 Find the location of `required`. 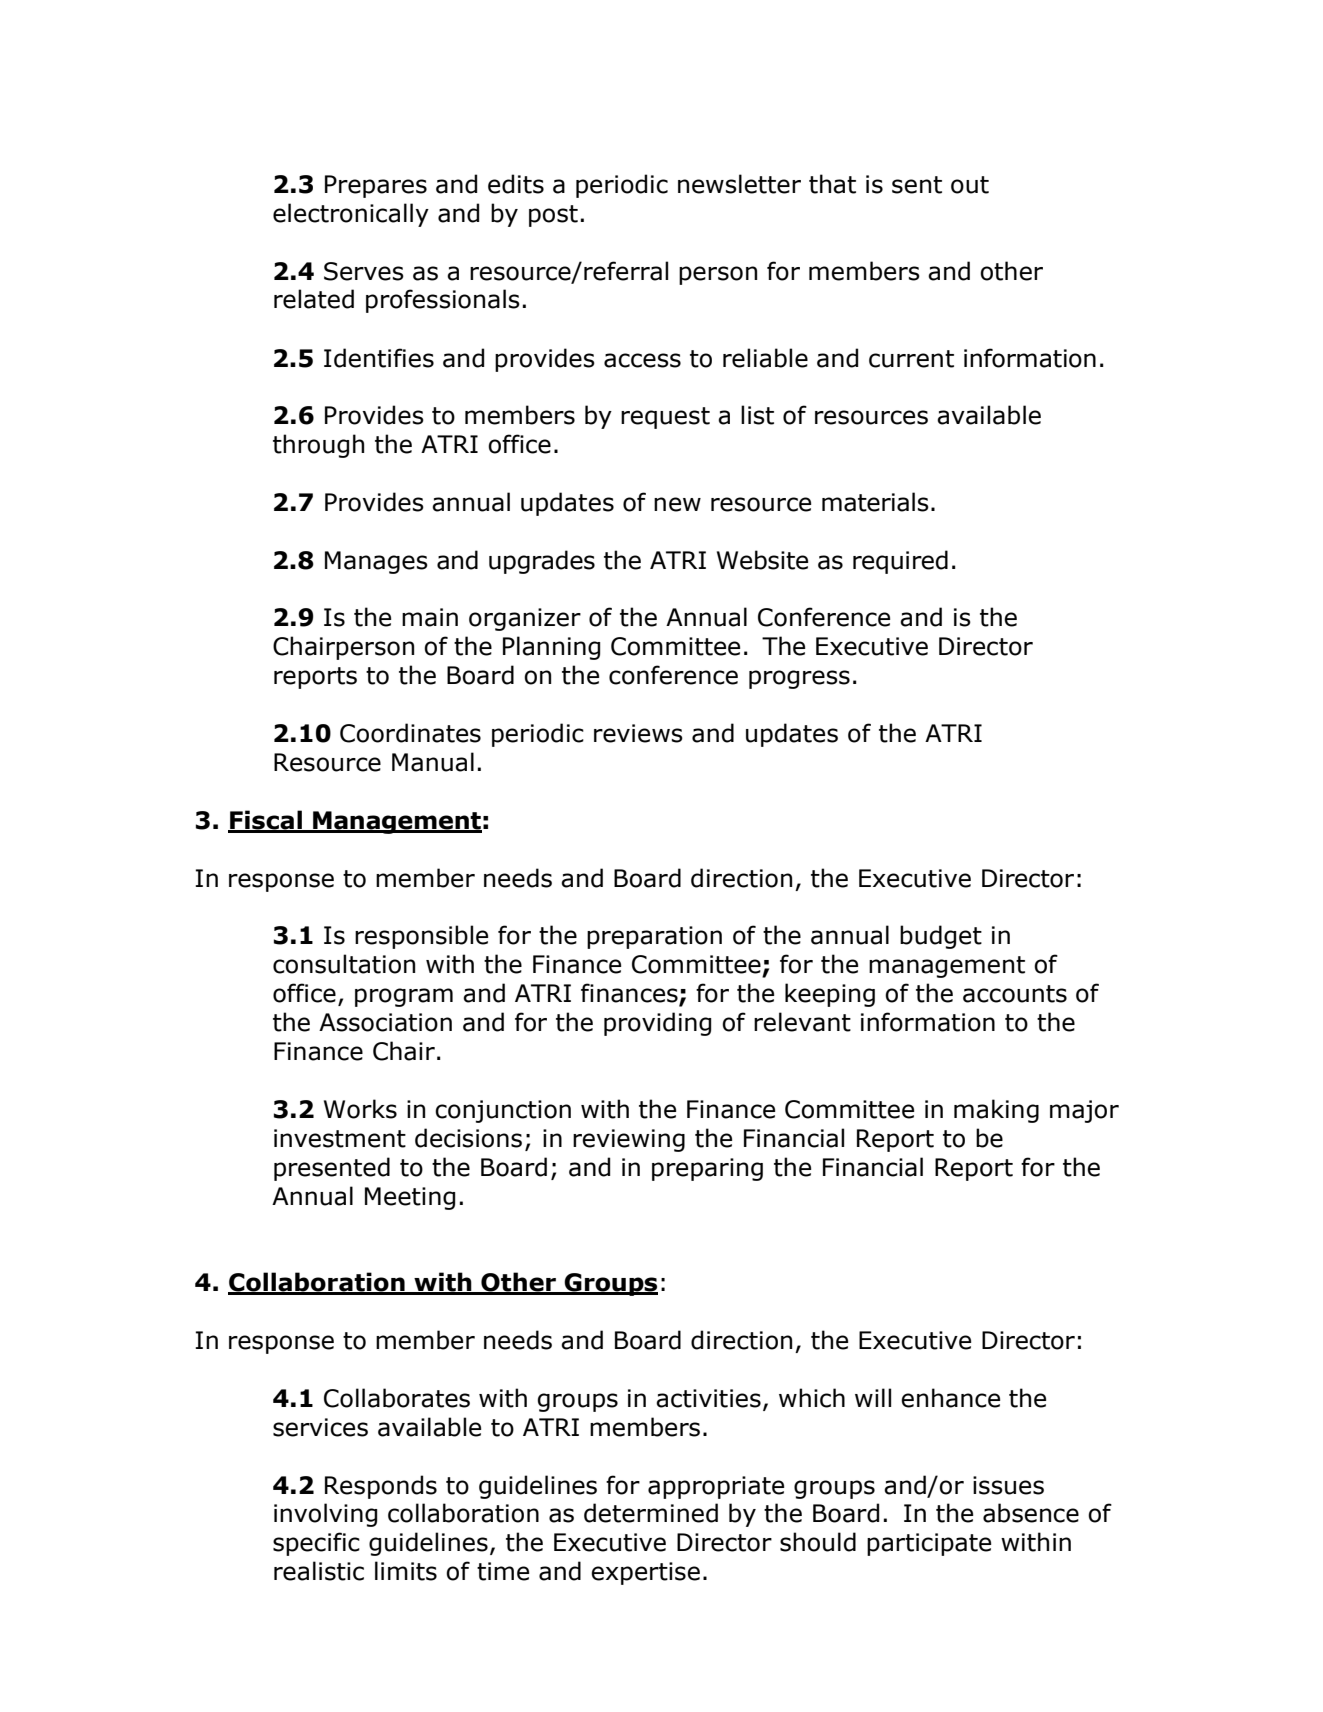

required is located at coordinates (900, 562).
